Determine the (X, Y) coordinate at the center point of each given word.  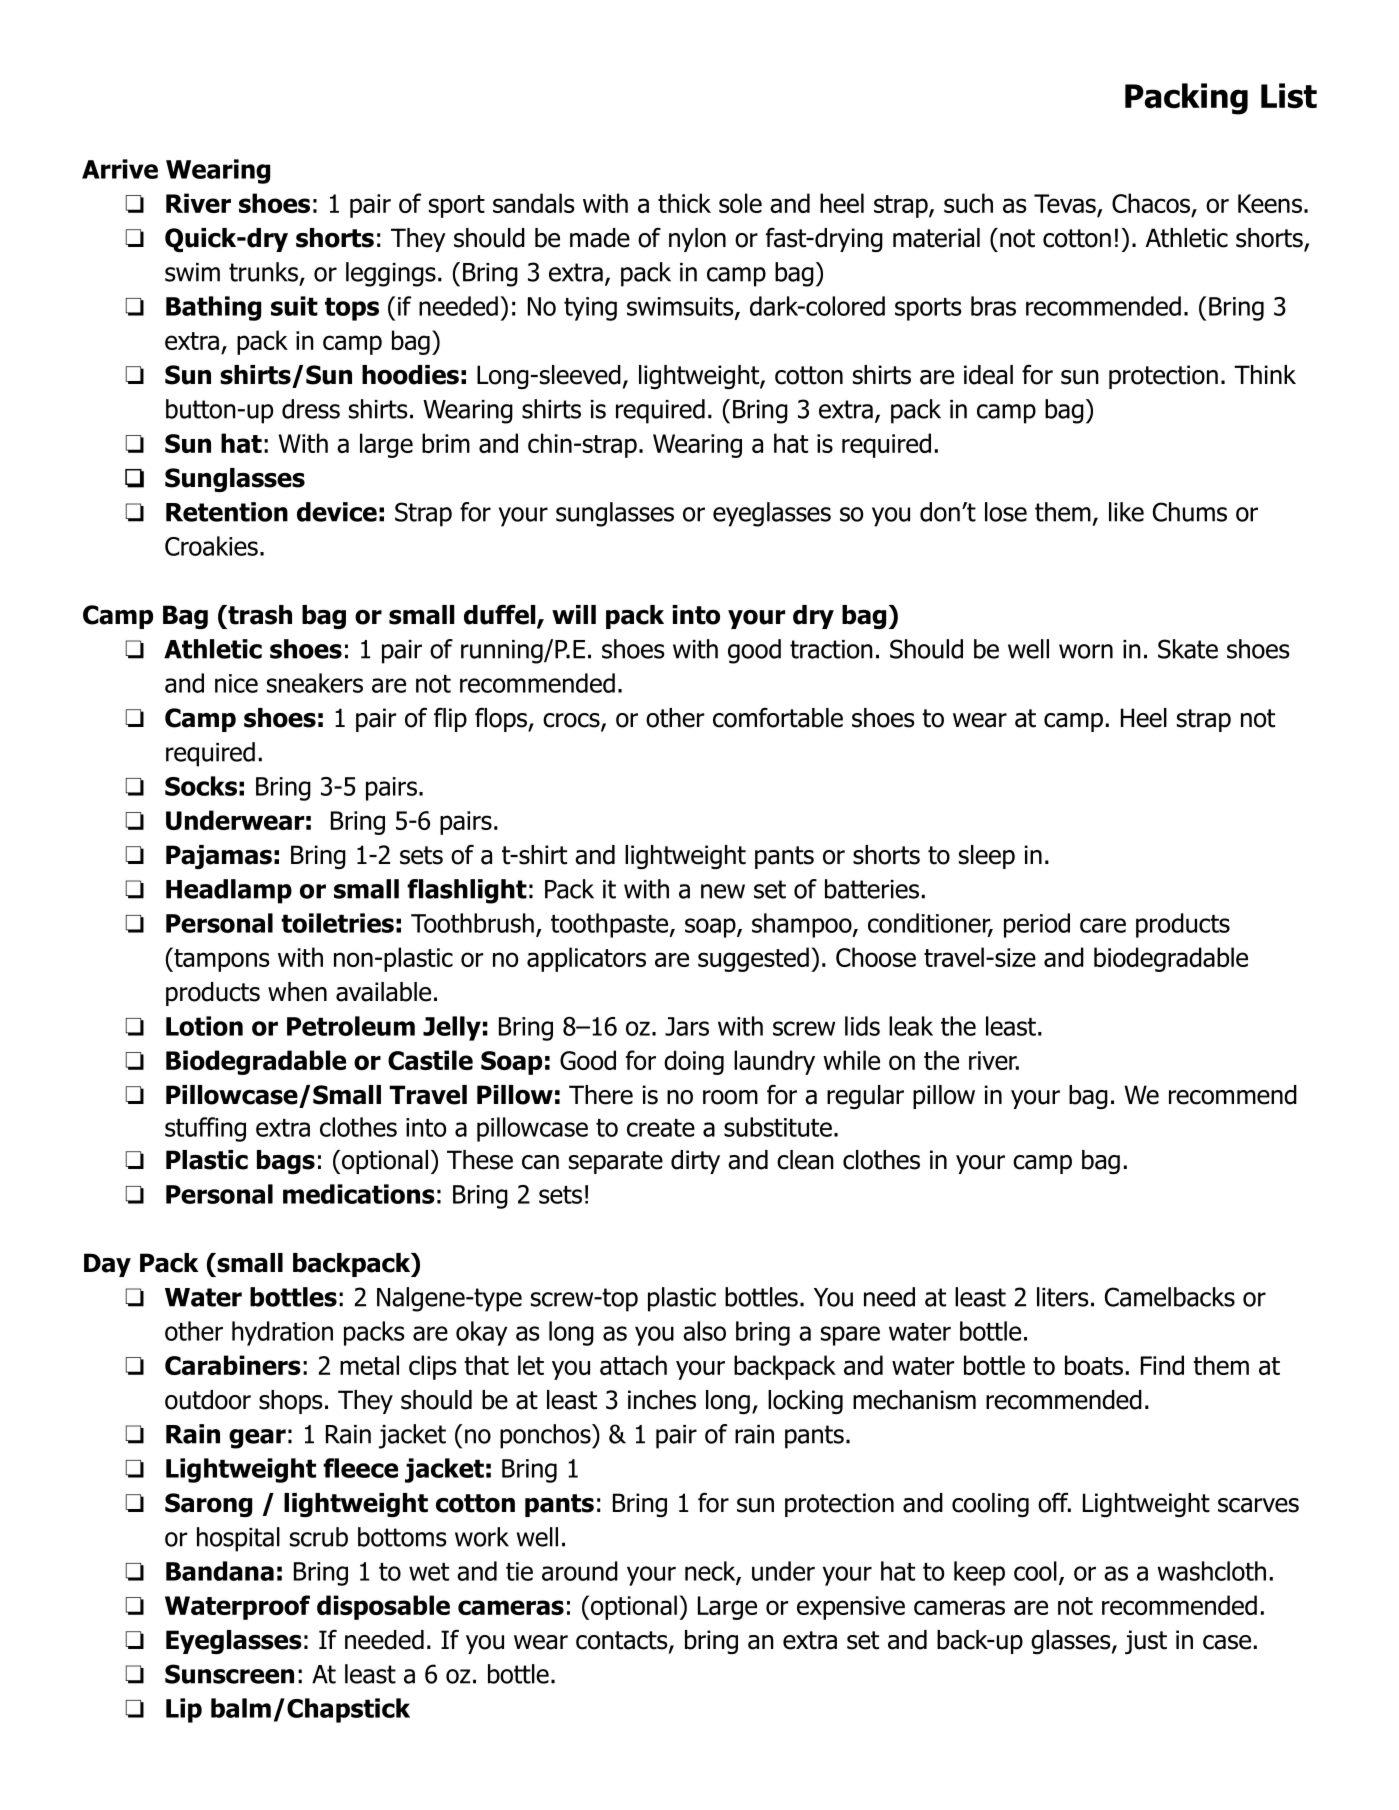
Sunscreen (229, 1674)
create (661, 1128)
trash (259, 615)
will (574, 614)
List (1289, 96)
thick (684, 203)
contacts (623, 1641)
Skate (1188, 649)
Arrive (120, 169)
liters (1063, 1297)
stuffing (205, 1129)
